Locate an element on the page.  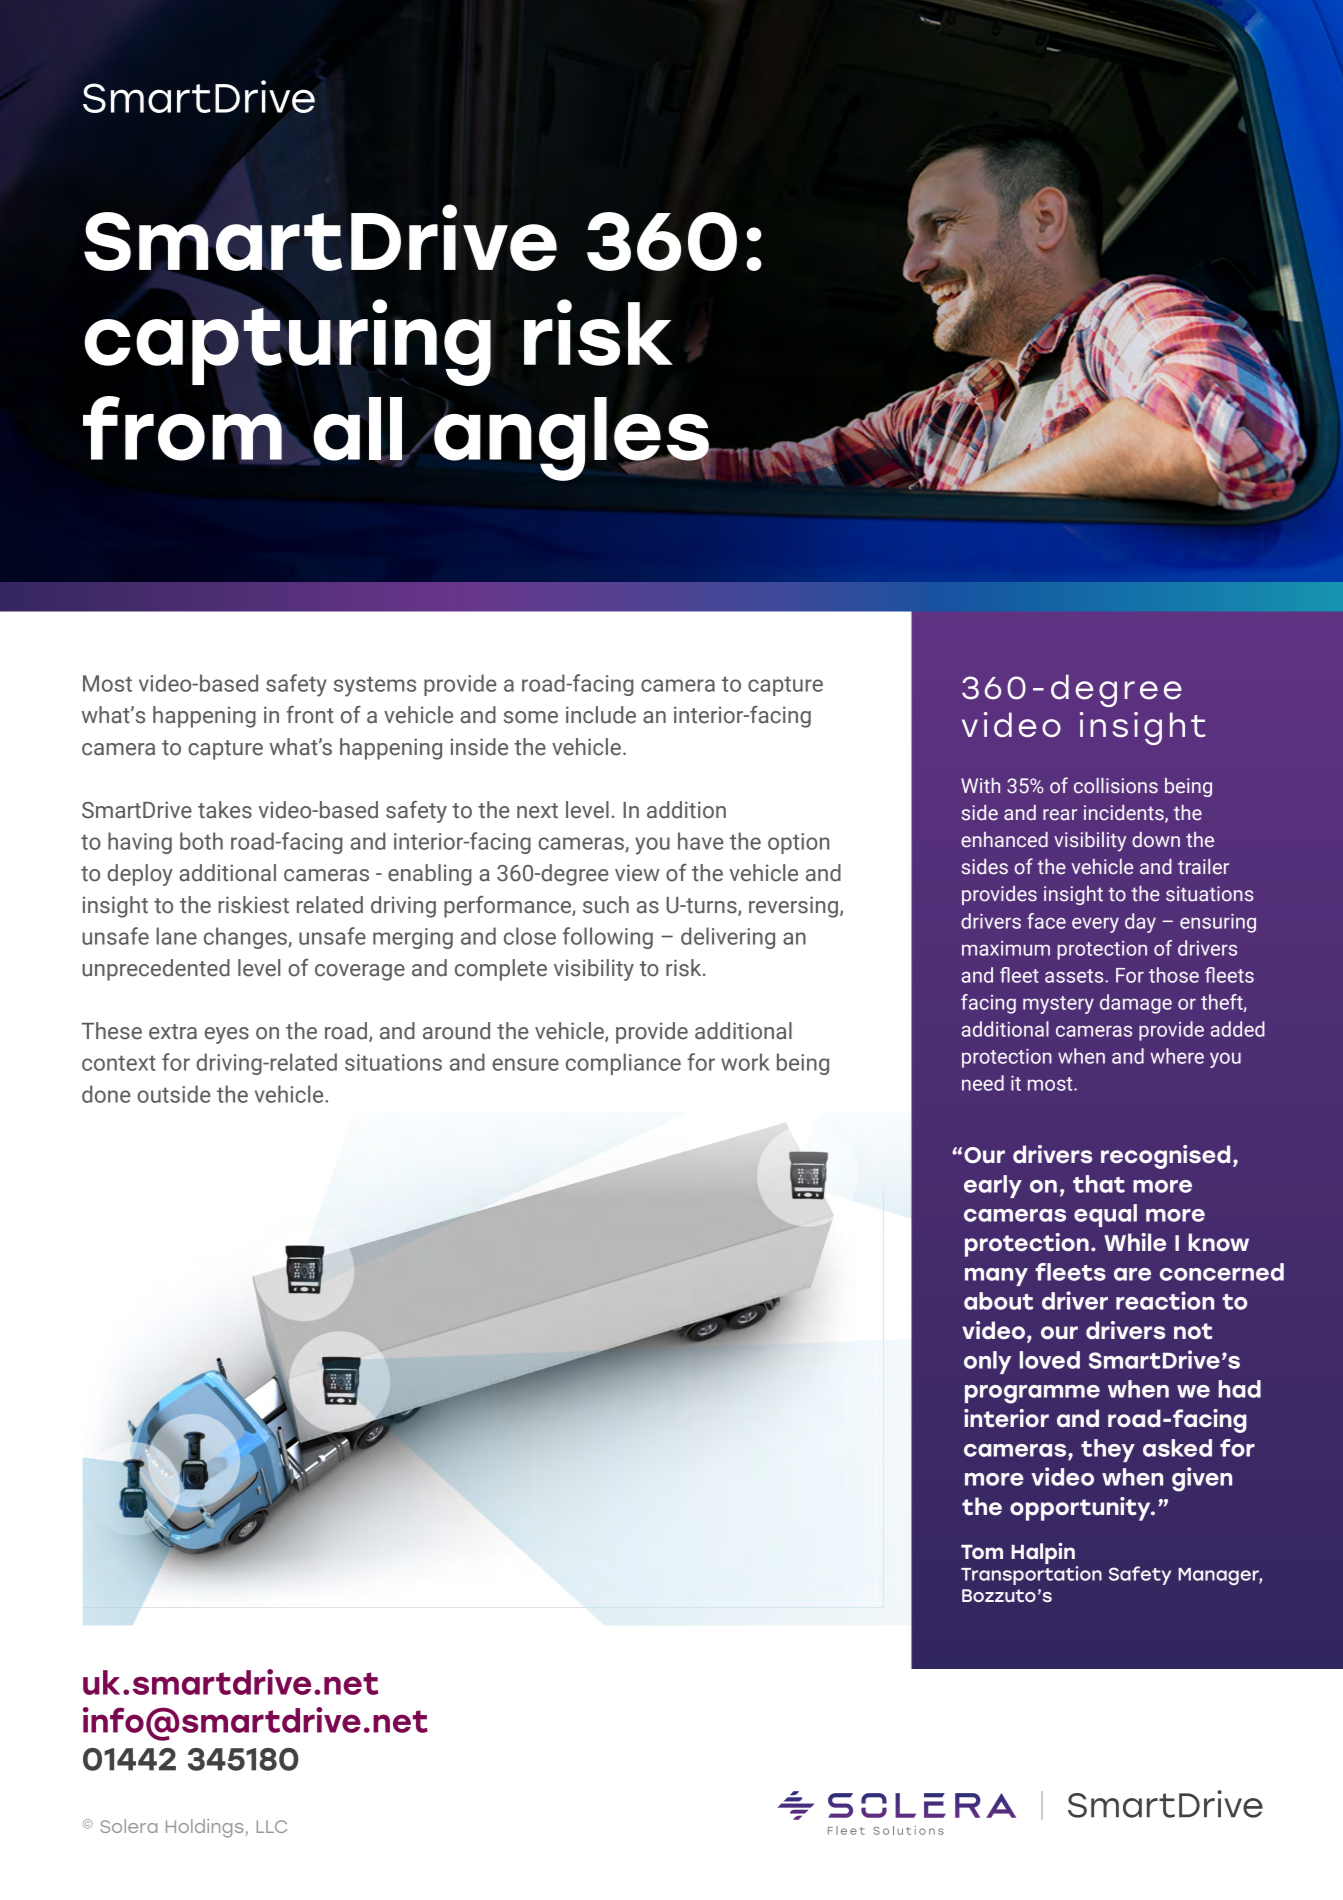
they is located at coordinates (1108, 1450).
